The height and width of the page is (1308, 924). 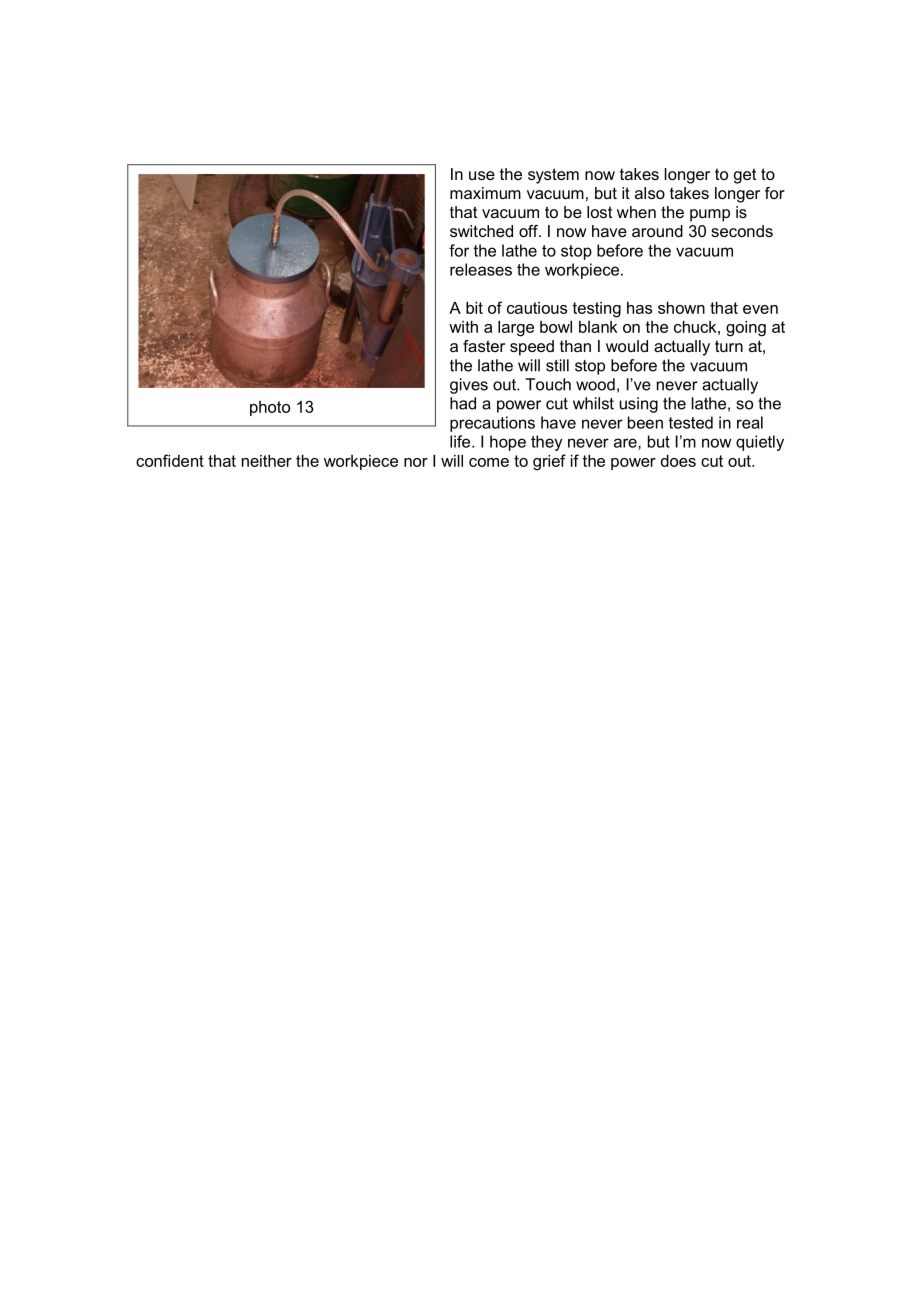 What do you see at coordinates (474, 308) in the page?
I see `bit` at bounding box center [474, 308].
